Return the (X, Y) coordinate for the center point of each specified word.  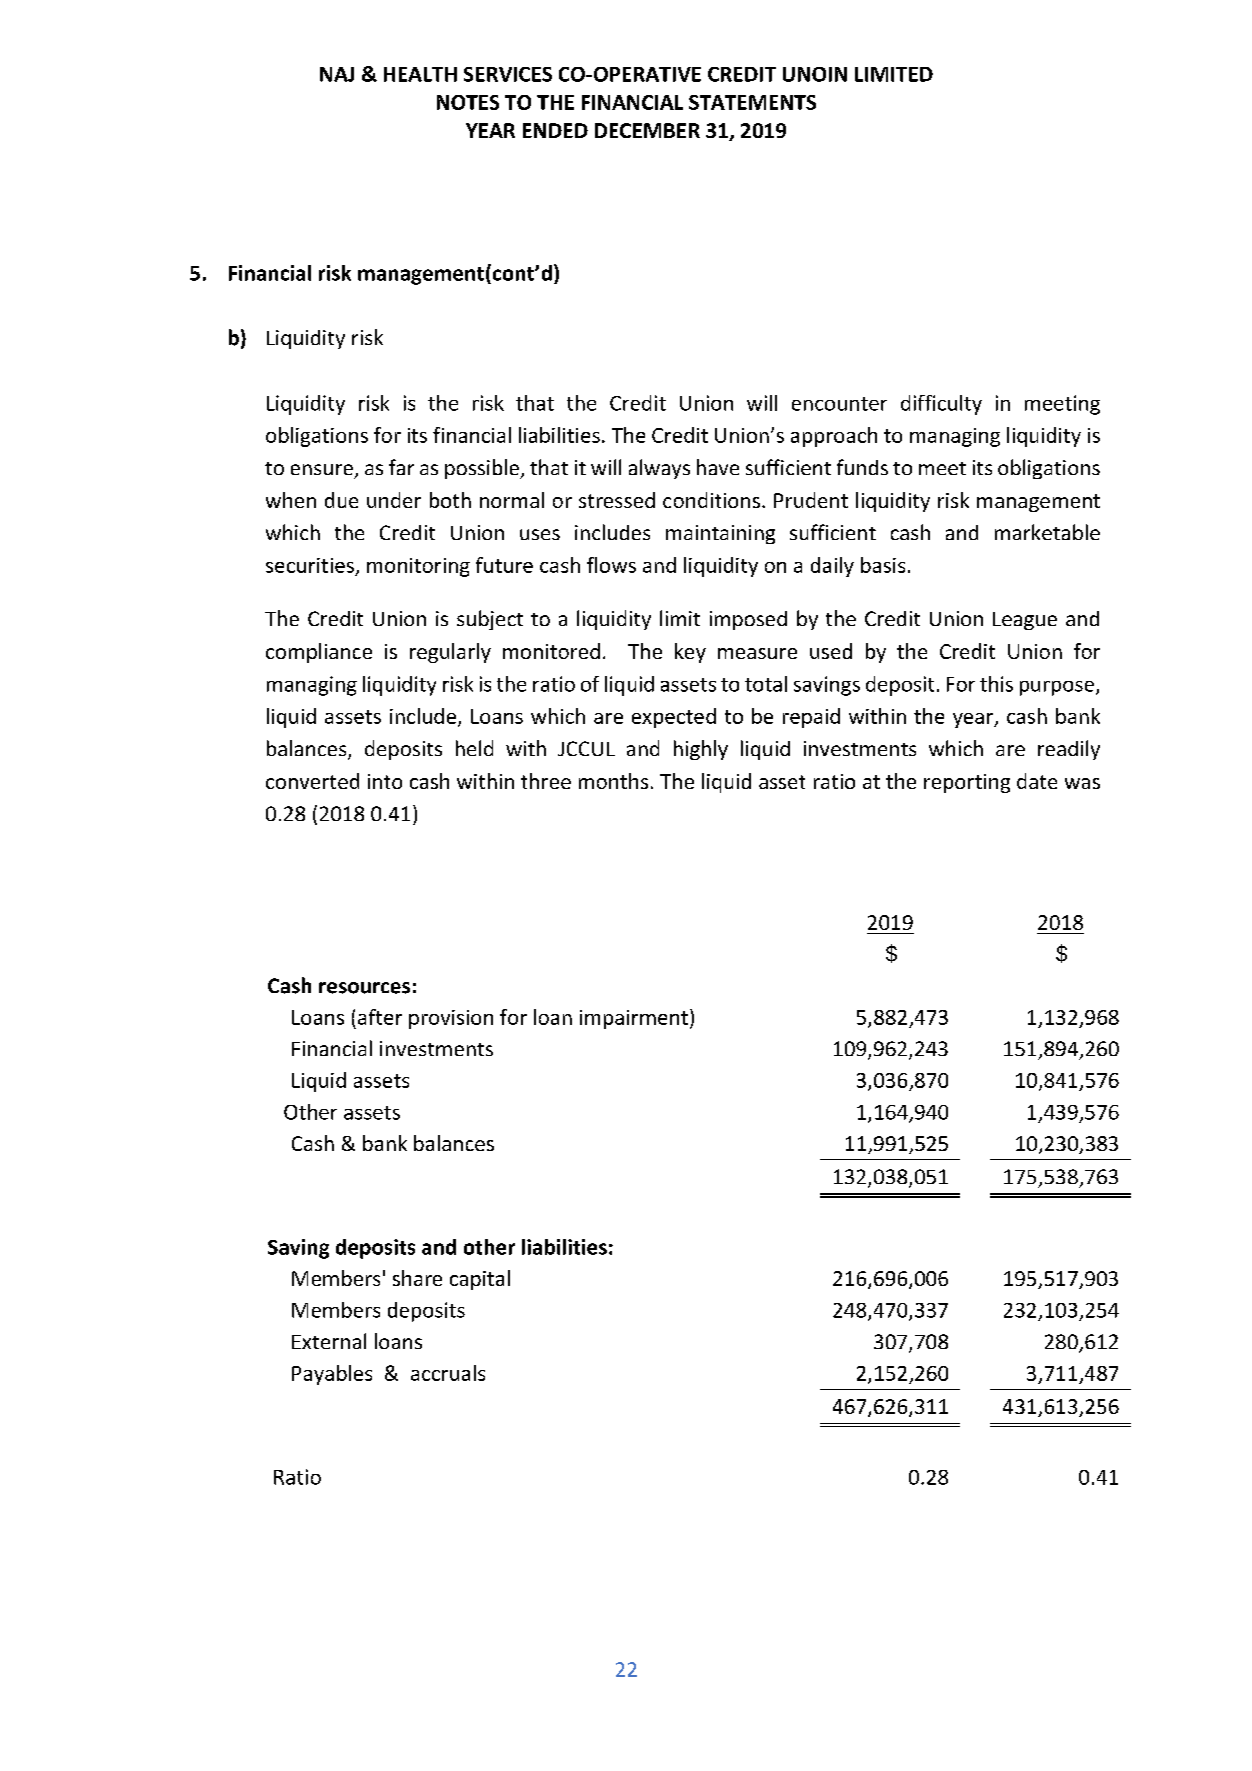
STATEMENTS (752, 102)
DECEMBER (647, 130)
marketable (1047, 532)
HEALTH (420, 74)
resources (364, 988)
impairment (634, 1019)
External (329, 1341)
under (394, 500)
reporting (967, 783)
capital (480, 1280)
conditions (711, 500)
